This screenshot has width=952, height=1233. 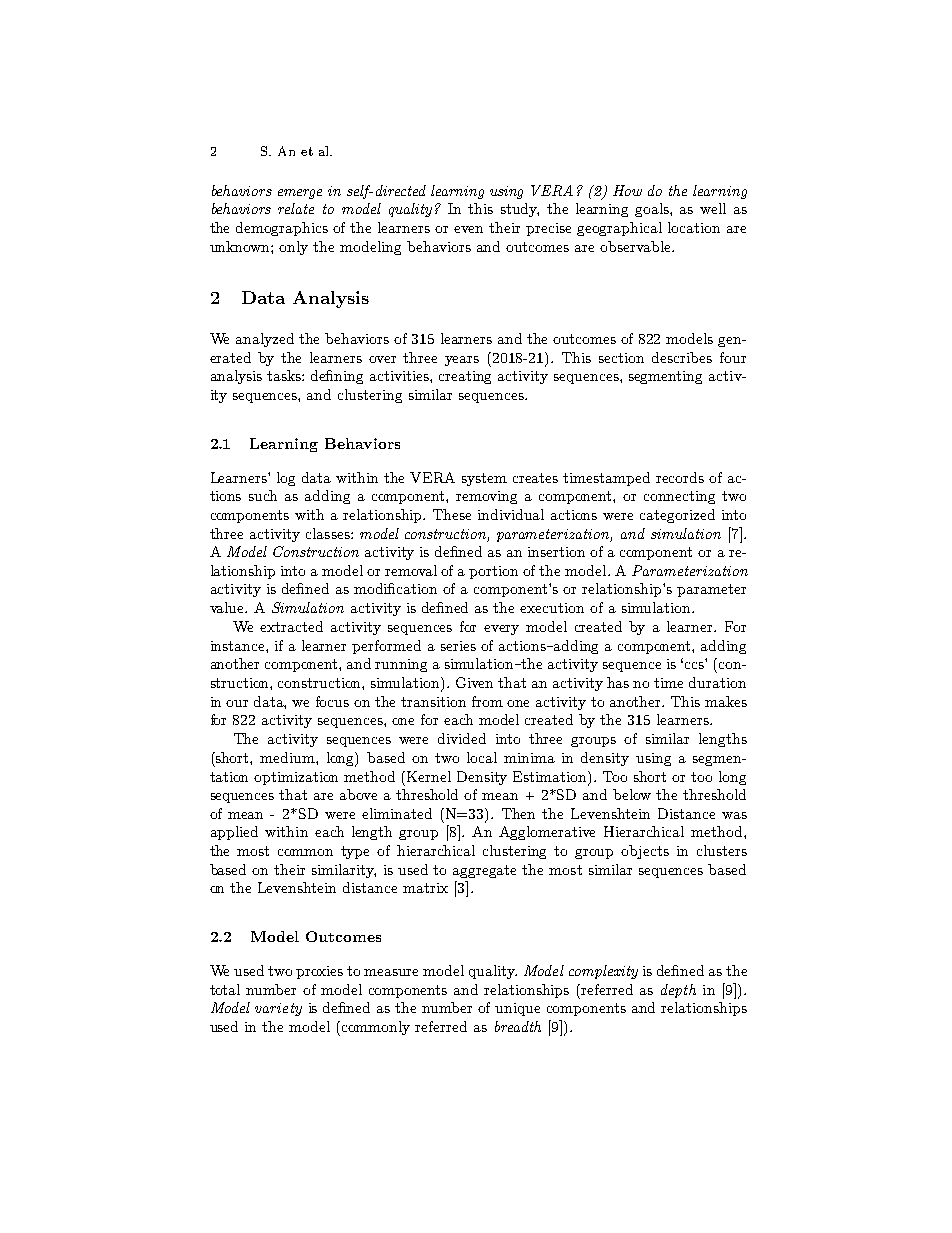 I want to click on relate, so click(x=296, y=208).
